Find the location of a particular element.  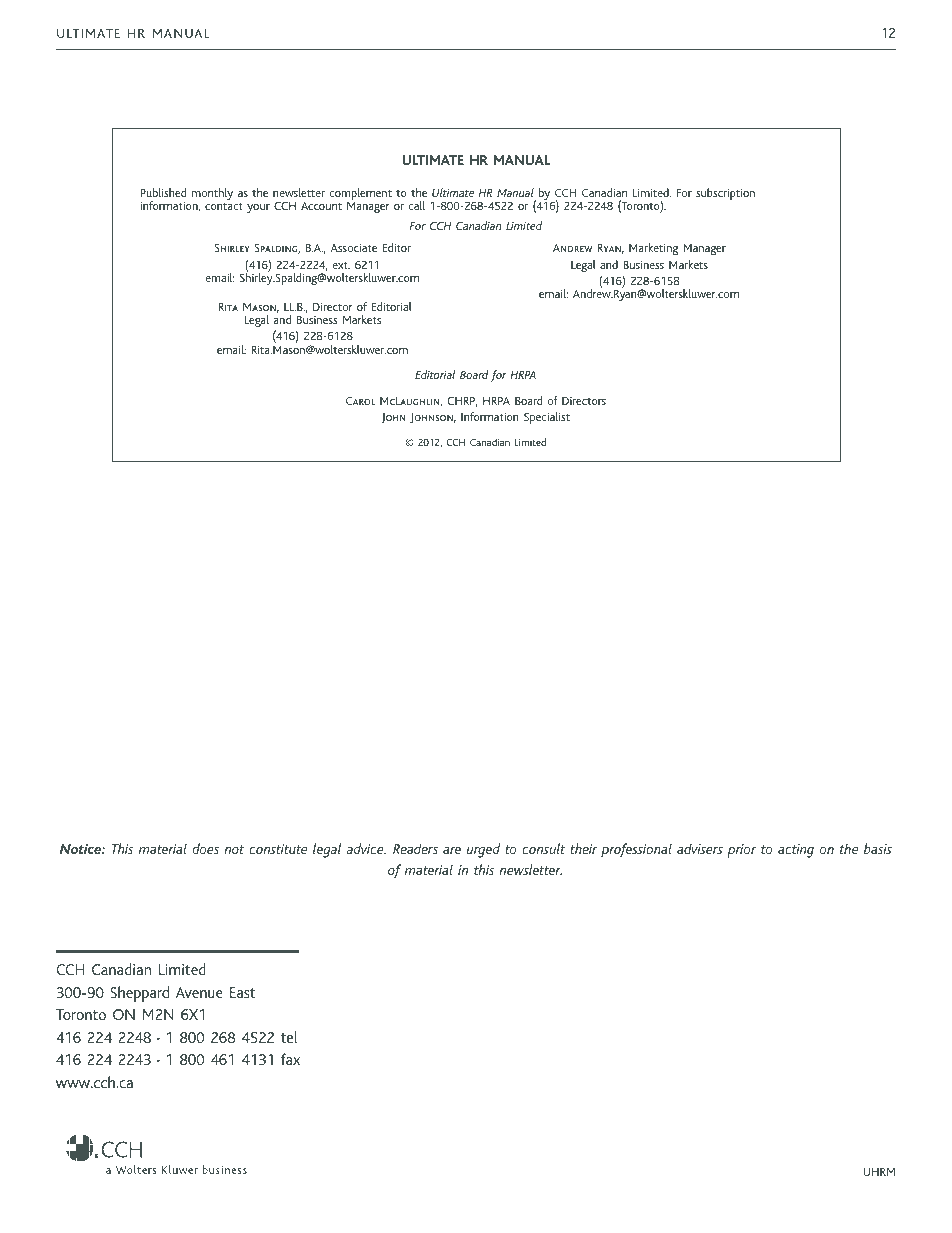

are is located at coordinates (452, 850).
